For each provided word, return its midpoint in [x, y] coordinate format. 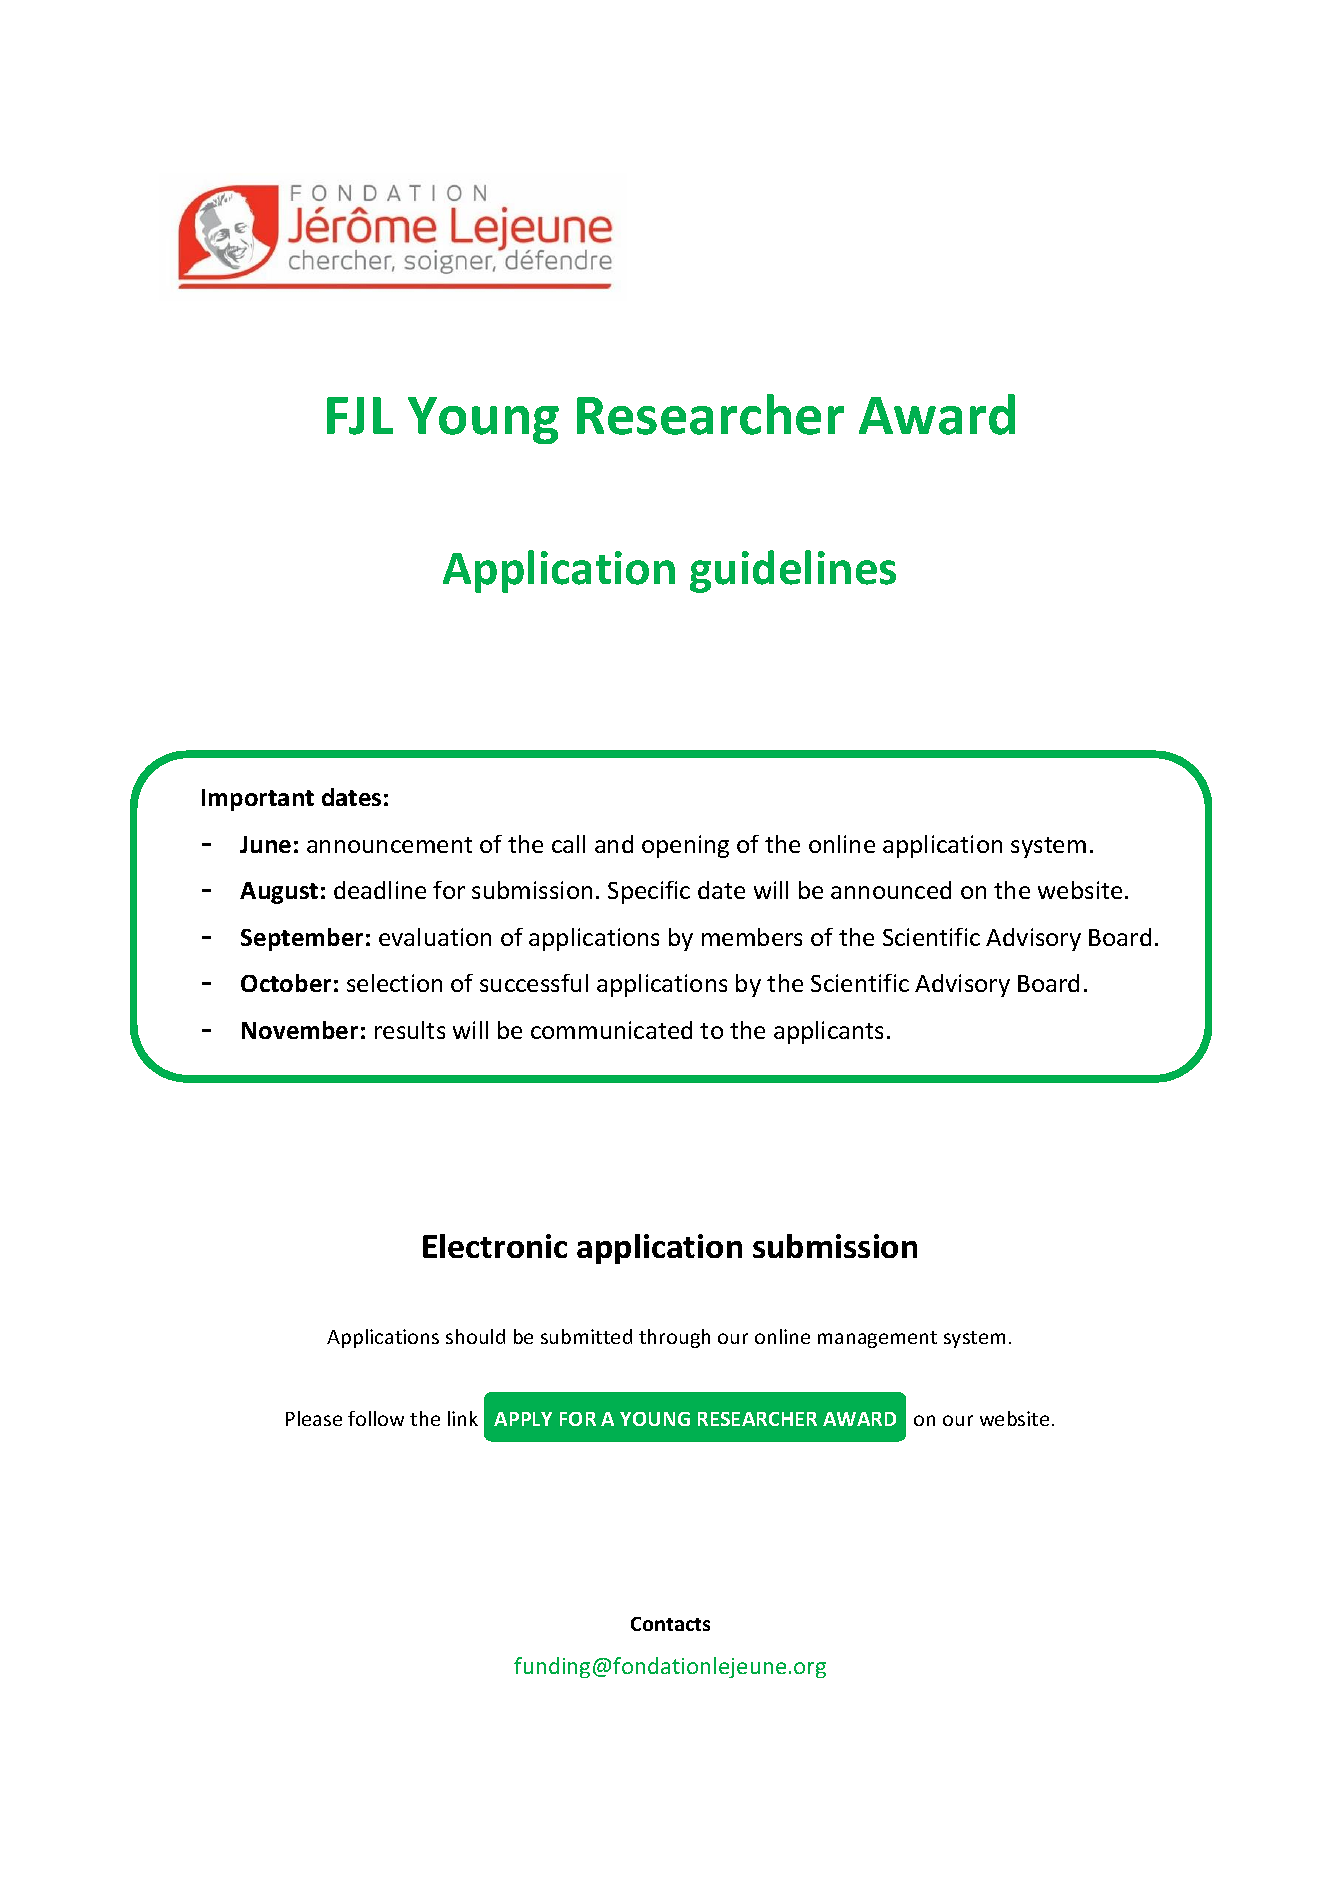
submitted [586, 1336]
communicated [611, 1030]
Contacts [670, 1624]
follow [376, 1418]
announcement [389, 845]
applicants [828, 1032]
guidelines [793, 571]
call [568, 844]
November [300, 1030]
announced [891, 890]
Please [314, 1418]
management [877, 1339]
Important [258, 800]
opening [685, 846]
